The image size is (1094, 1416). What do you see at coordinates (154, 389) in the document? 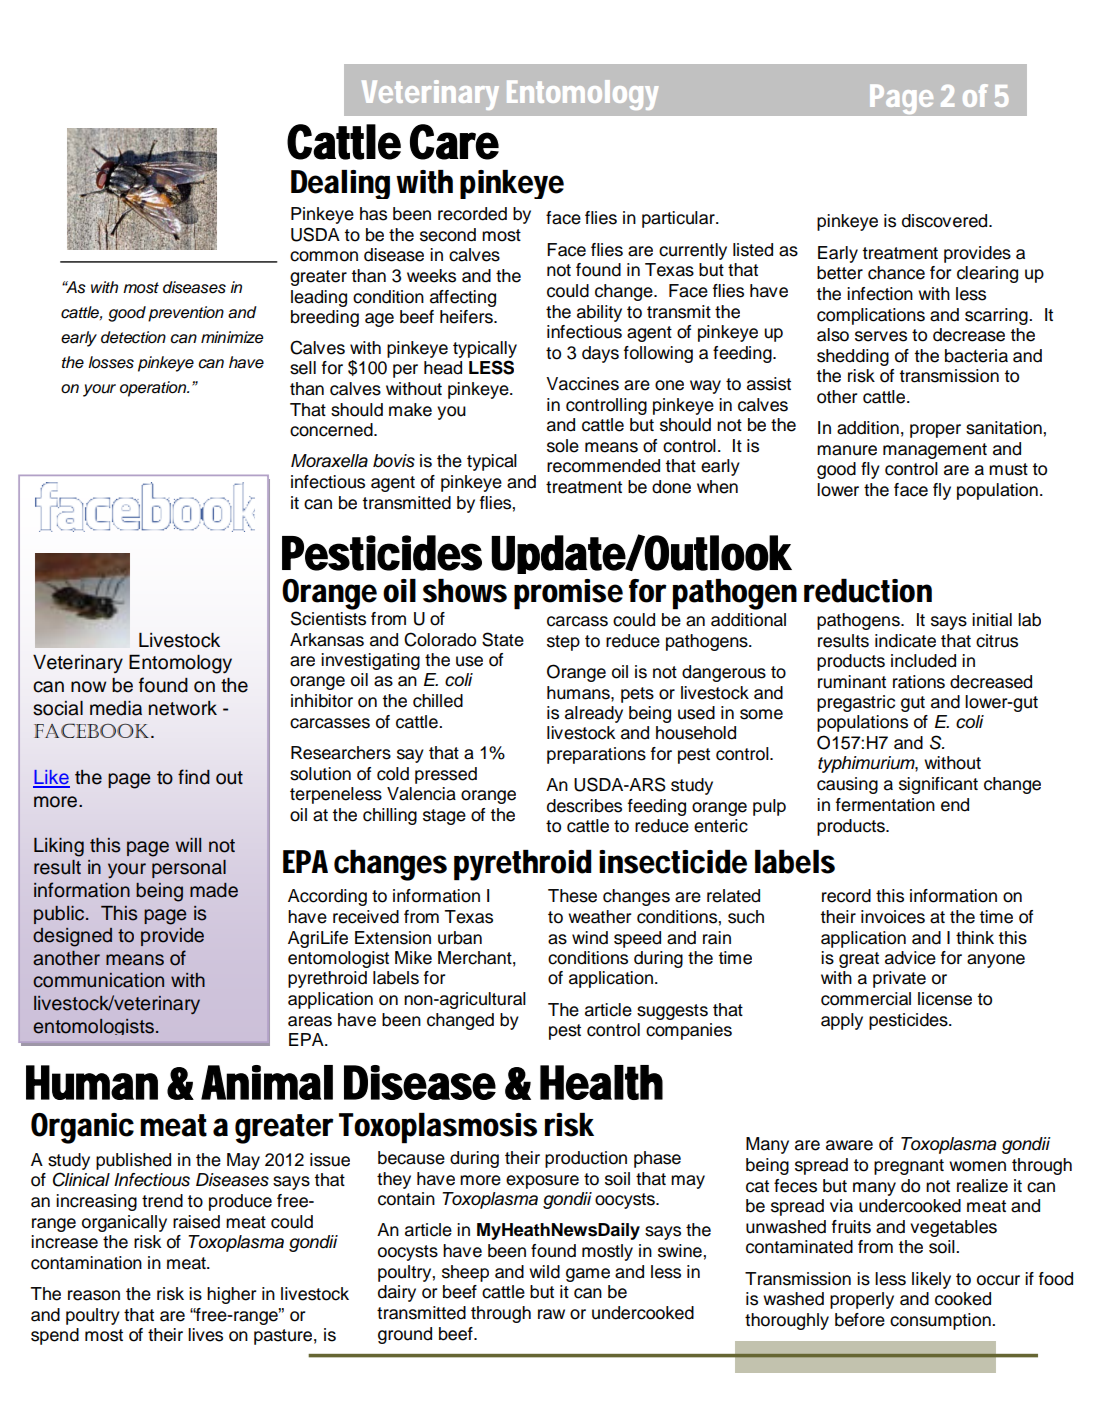
I see `operation` at bounding box center [154, 389].
